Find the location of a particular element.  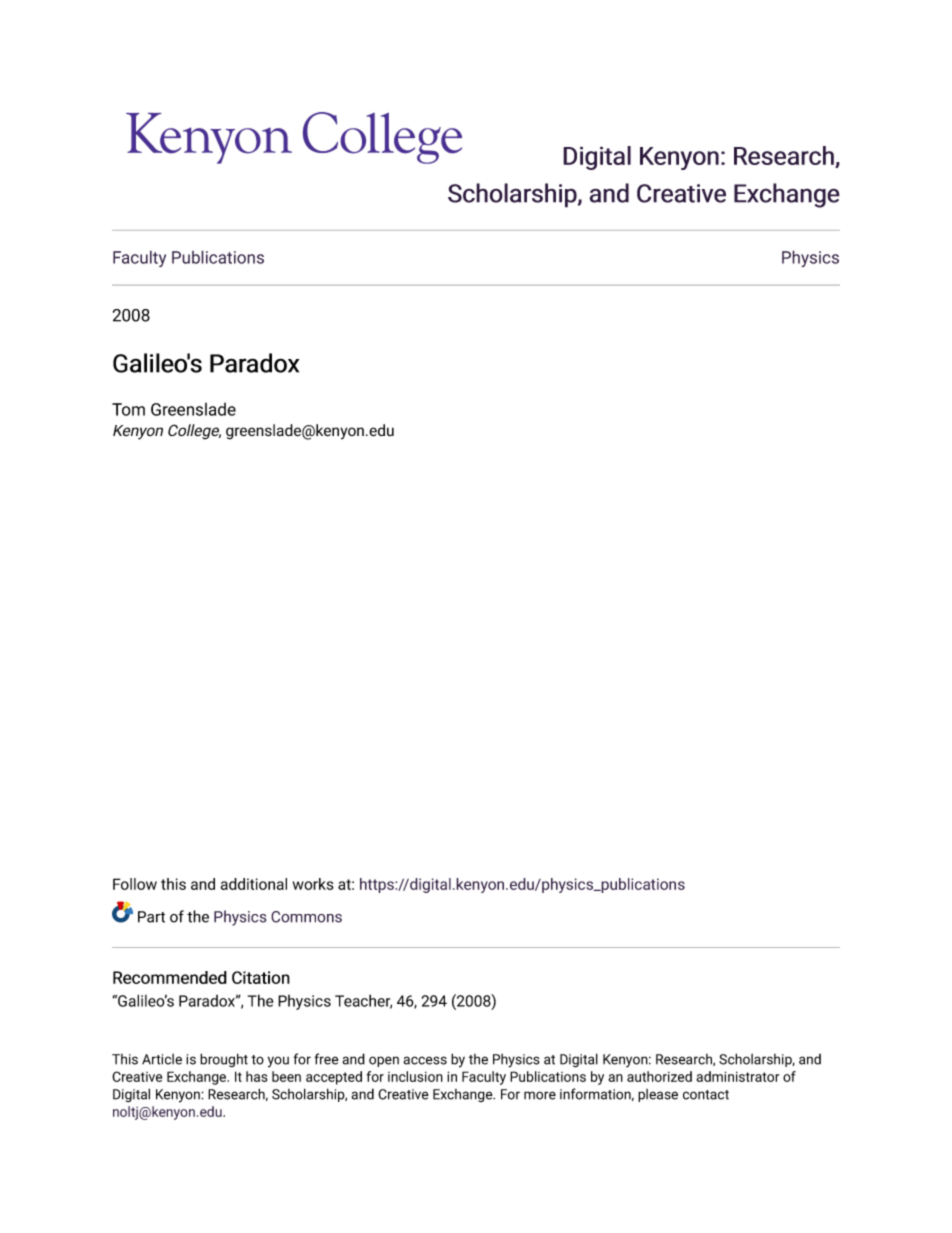

Recommended is located at coordinates (170, 977).
